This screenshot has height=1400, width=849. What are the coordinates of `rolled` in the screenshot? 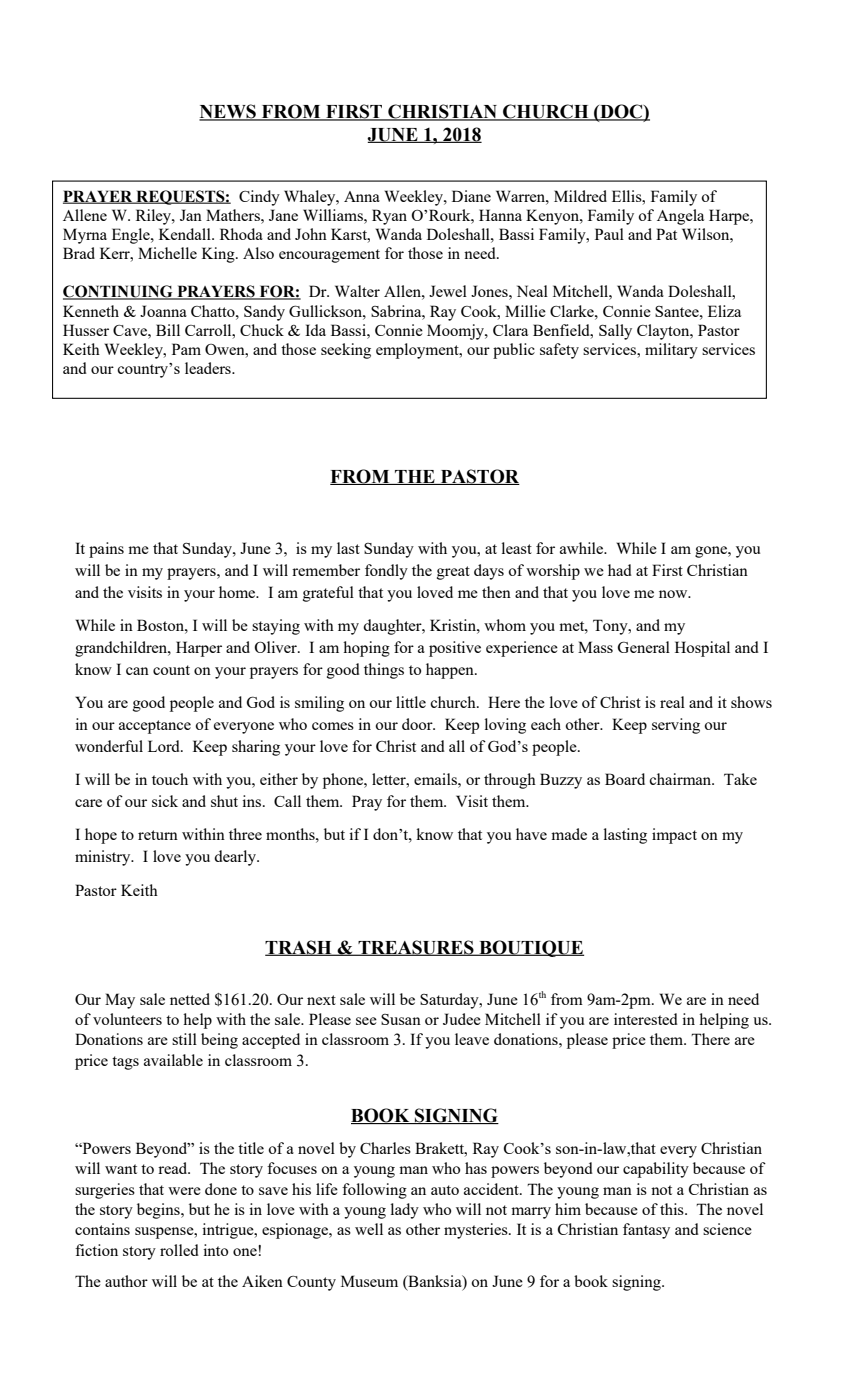 It's located at (179, 1250).
